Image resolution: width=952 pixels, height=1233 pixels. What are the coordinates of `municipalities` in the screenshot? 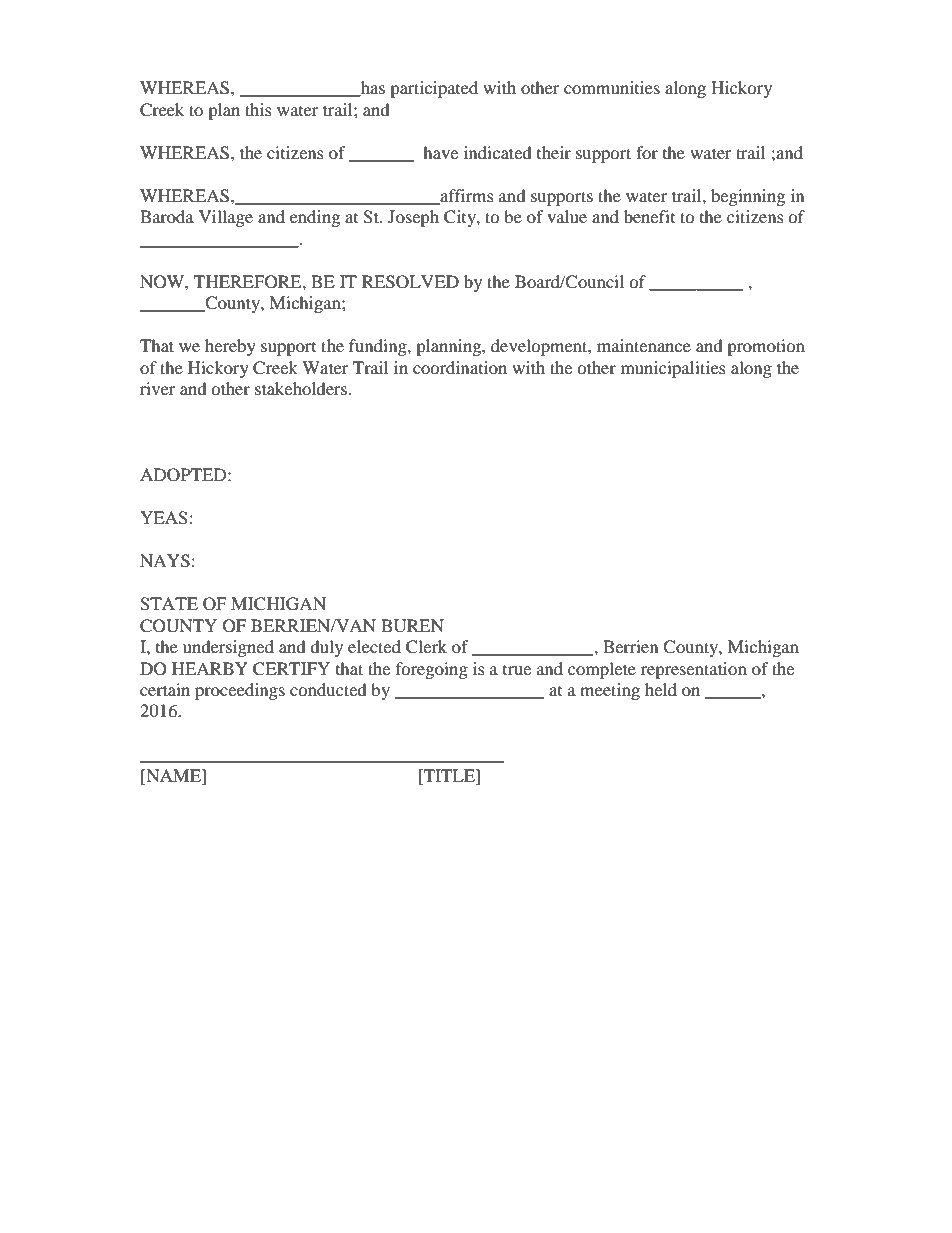 It's located at (673, 369).
